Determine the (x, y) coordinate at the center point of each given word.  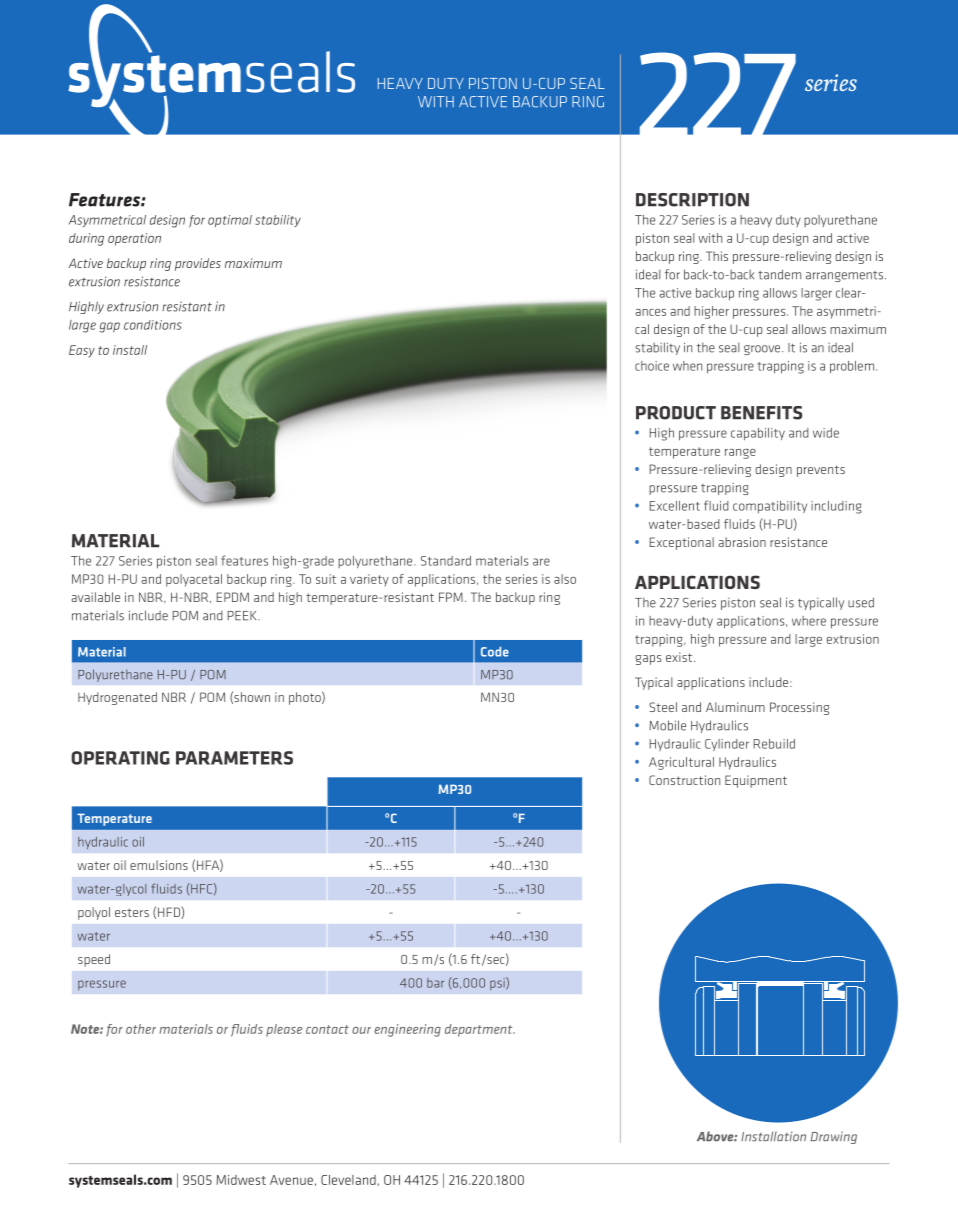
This (717, 256)
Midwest (241, 1180)
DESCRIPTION (692, 200)
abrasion (742, 542)
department (480, 1030)
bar (435, 983)
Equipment (756, 781)
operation (134, 239)
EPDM (233, 597)
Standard (446, 561)
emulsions (159, 865)
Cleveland (348, 1180)
